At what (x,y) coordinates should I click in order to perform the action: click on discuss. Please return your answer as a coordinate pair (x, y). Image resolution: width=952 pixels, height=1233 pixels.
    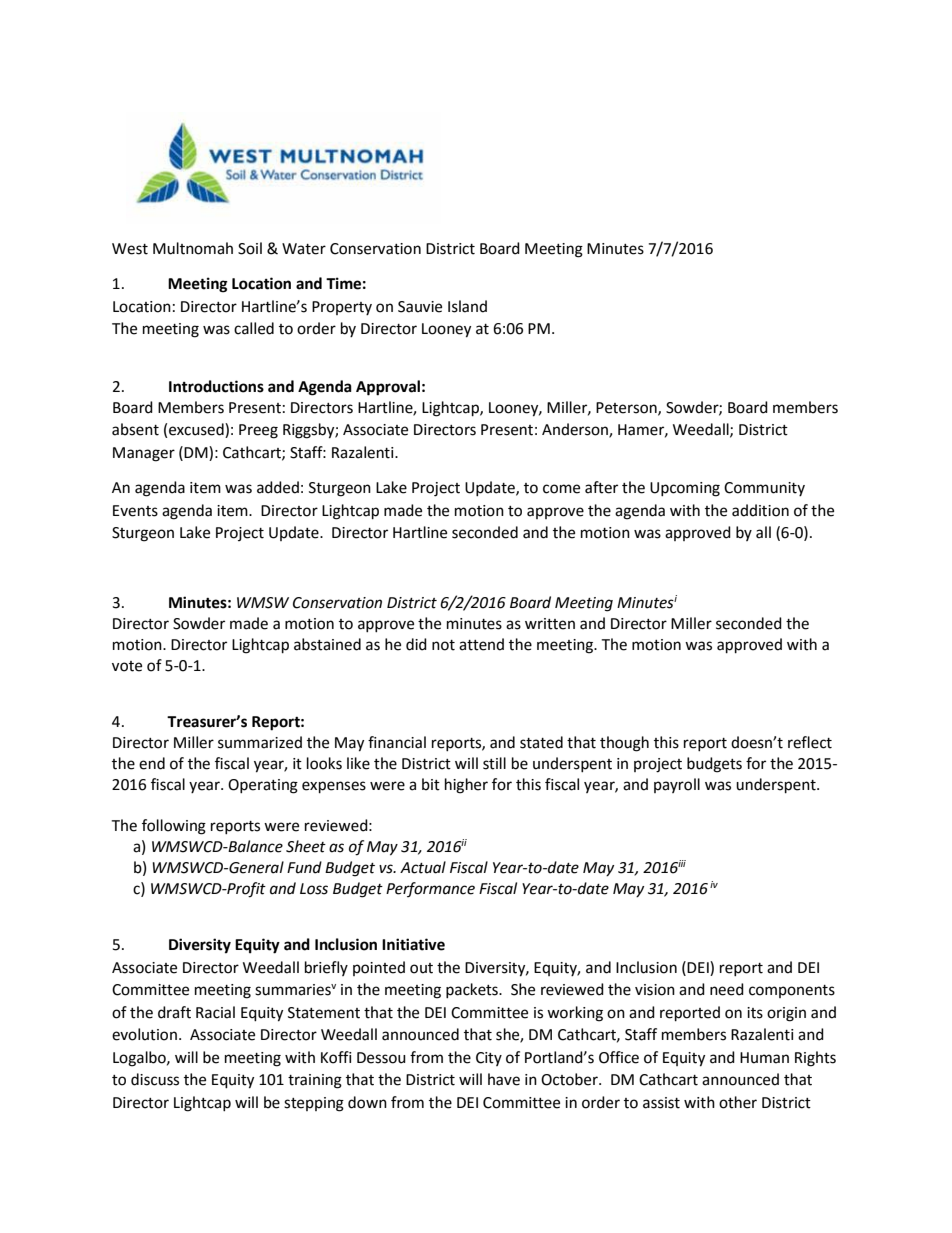
    Looking at the image, I should click on (155, 1079).
